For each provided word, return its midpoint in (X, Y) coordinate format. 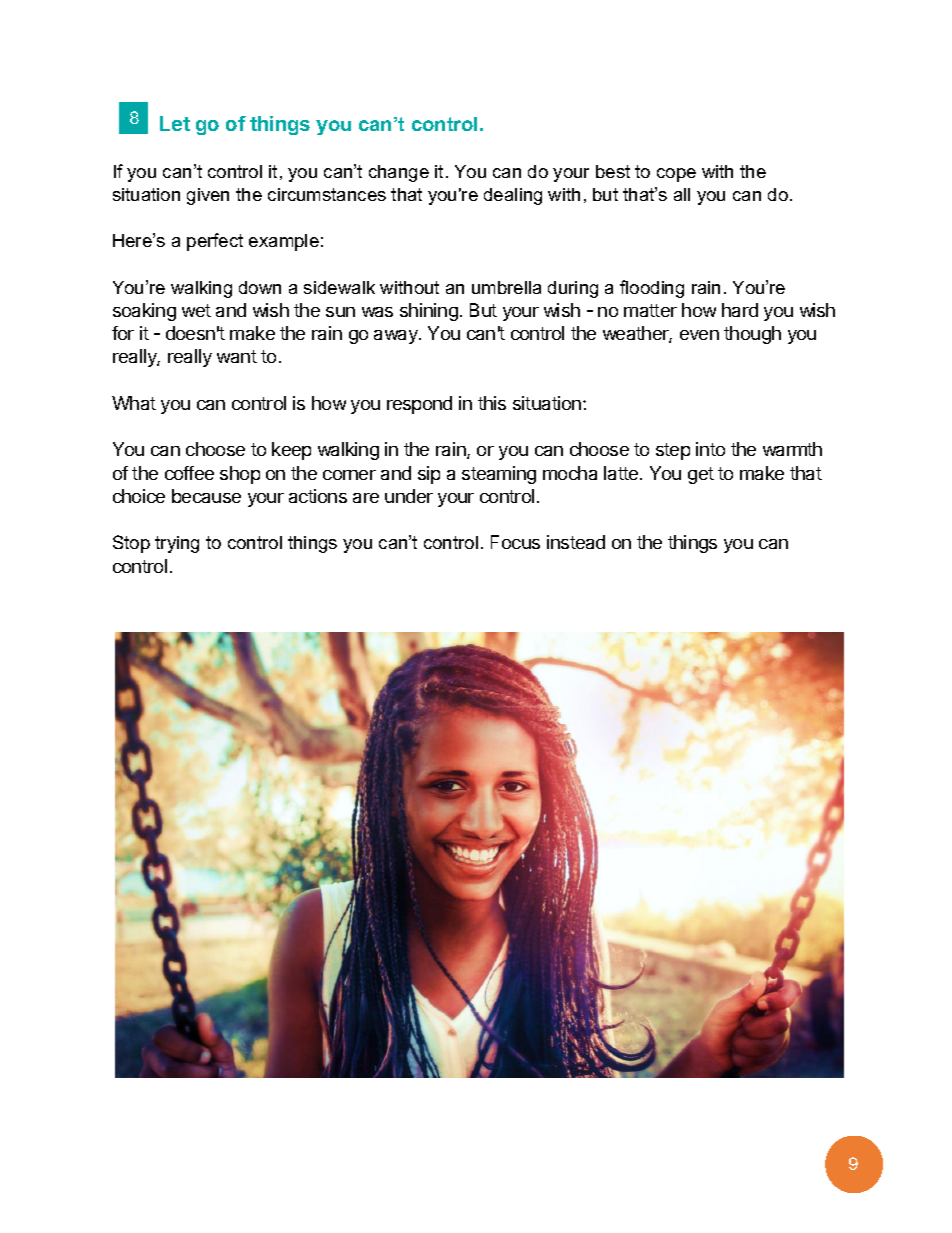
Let (175, 123)
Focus (515, 542)
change (399, 173)
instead (576, 542)
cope (676, 175)
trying (177, 544)
